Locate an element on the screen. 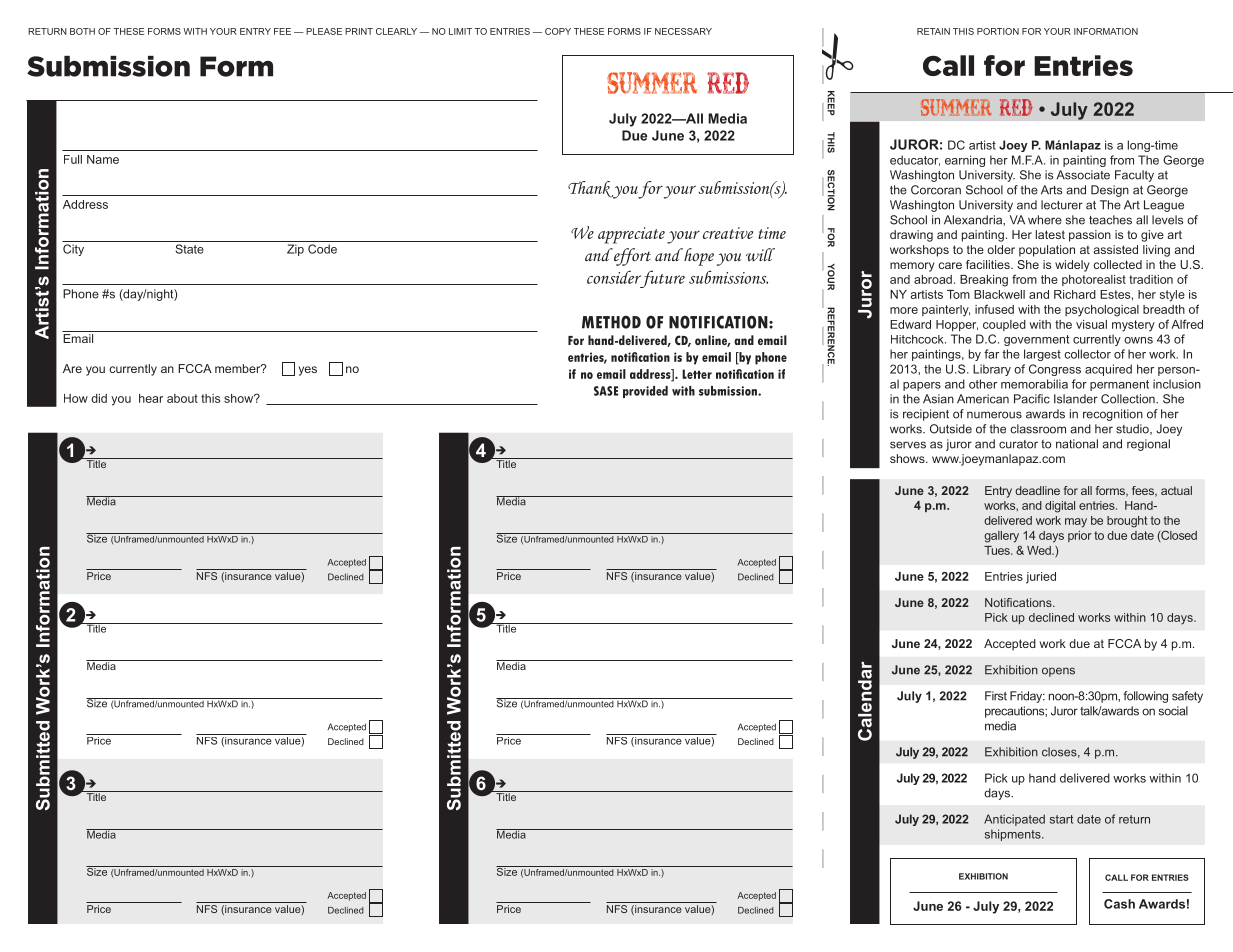 The image size is (1233, 952). hear is located at coordinates (151, 398).
